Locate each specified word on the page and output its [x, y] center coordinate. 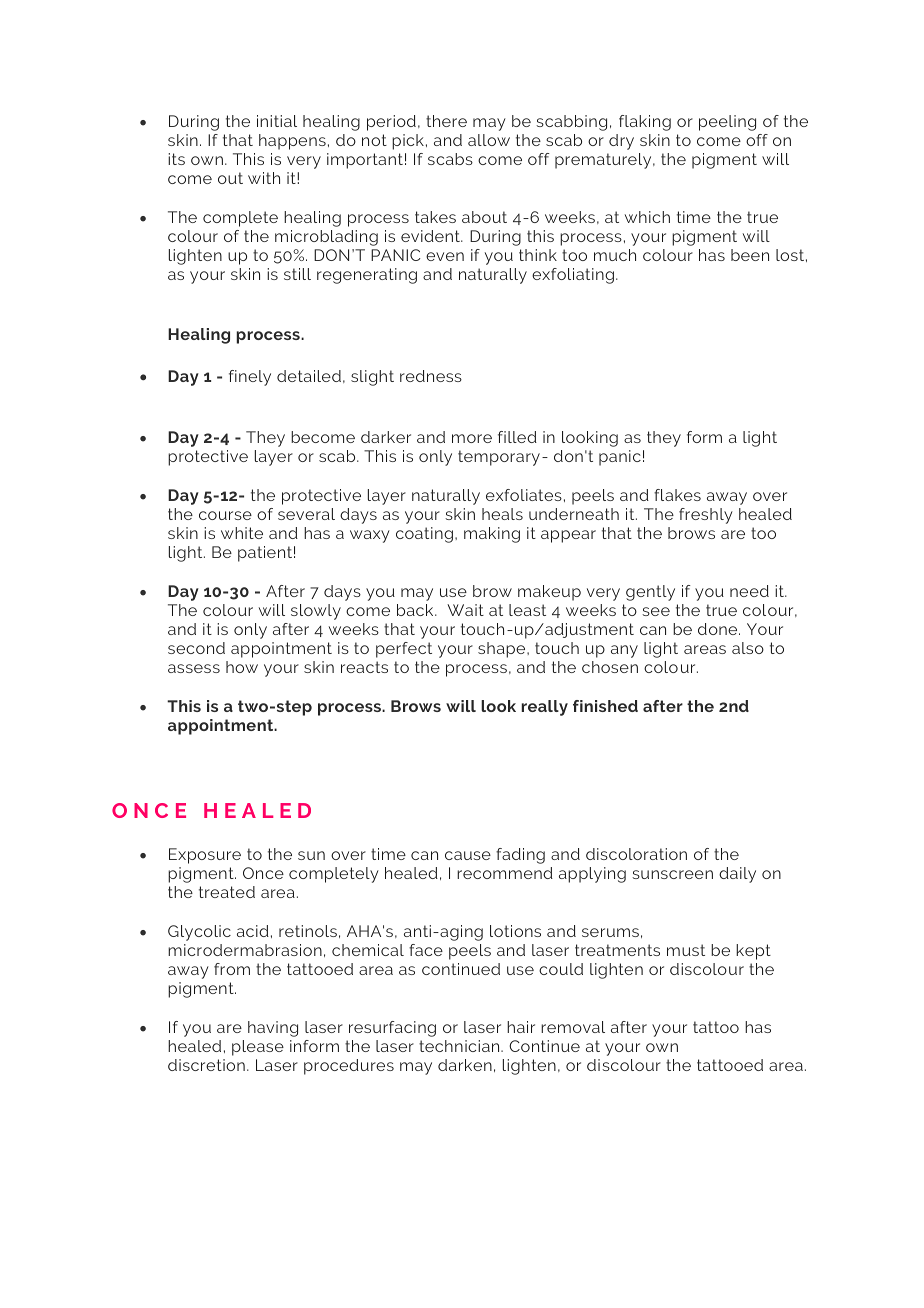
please [258, 1048]
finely [250, 378]
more [472, 438]
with [264, 178]
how [242, 667]
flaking [645, 123]
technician [460, 1046]
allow [489, 140]
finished [605, 706]
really [544, 708]
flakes [677, 495]
